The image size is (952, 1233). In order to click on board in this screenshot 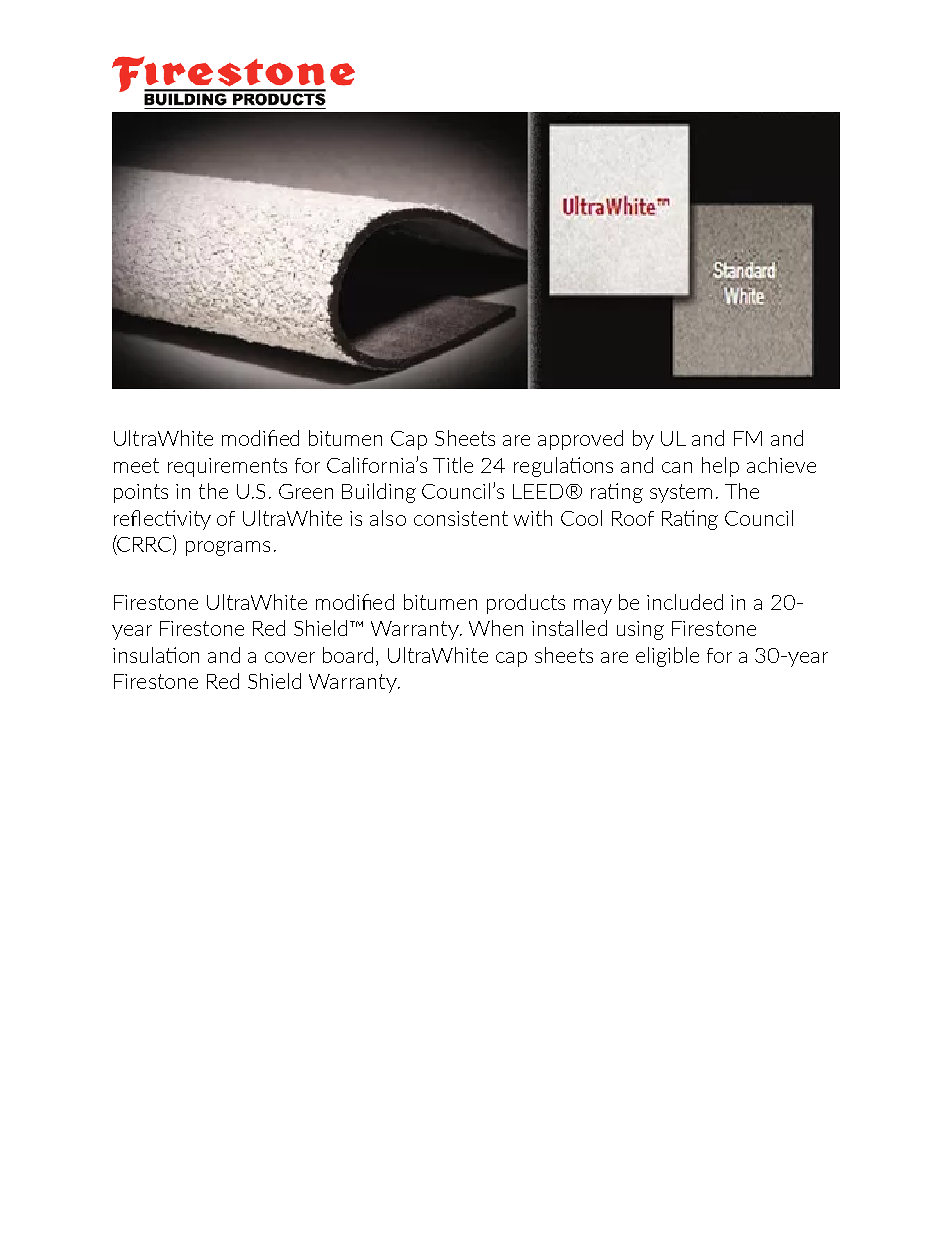, I will do `click(348, 655)`.
